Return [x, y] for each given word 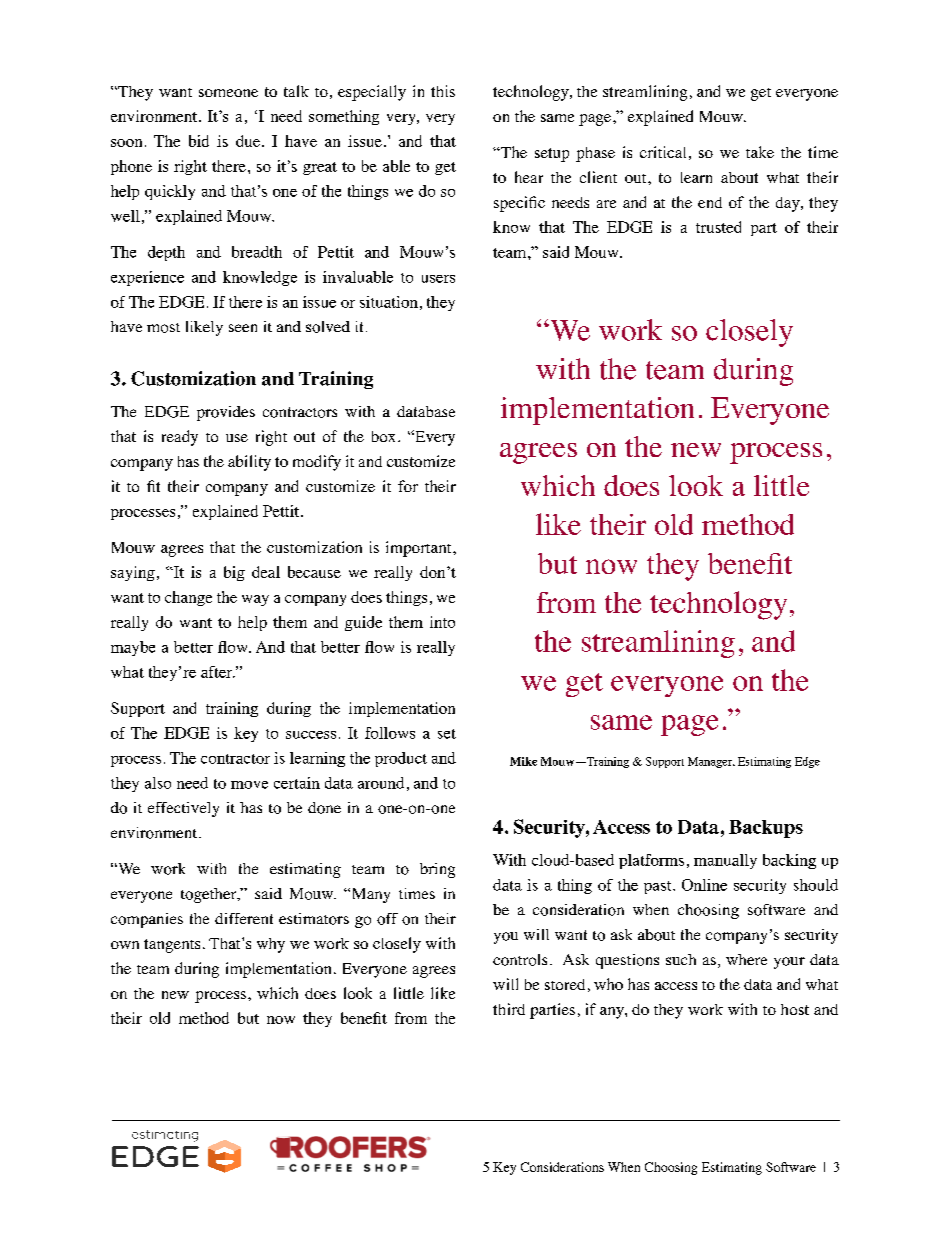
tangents [172, 946]
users [438, 279]
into [442, 622]
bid [199, 141]
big [234, 573]
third [509, 1009]
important [420, 549]
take [760, 152]
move [249, 785]
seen [243, 328]
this [443, 91]
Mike [523, 761]
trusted [718, 227]
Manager [711, 762]
